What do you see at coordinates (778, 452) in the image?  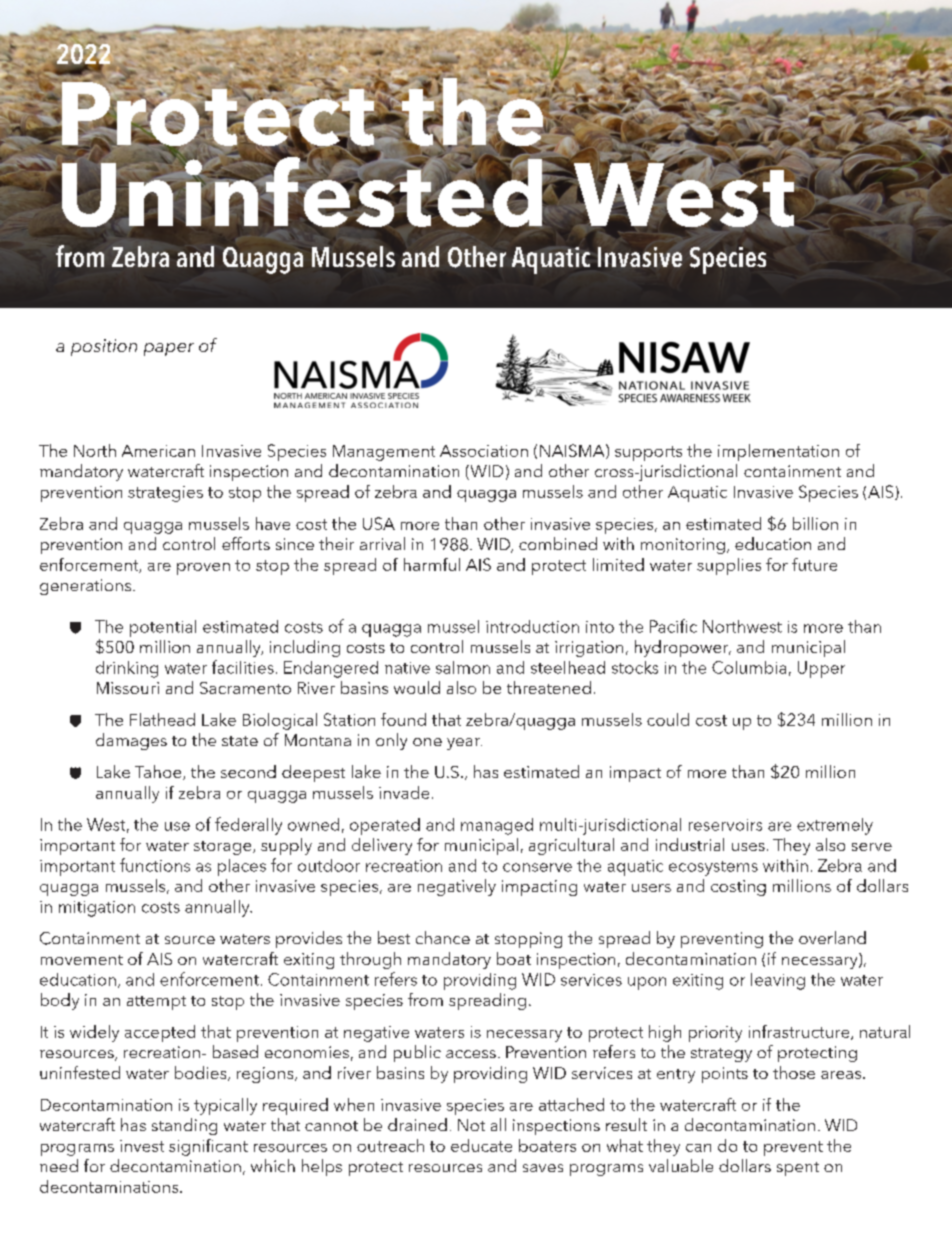 I see `implementation` at bounding box center [778, 452].
